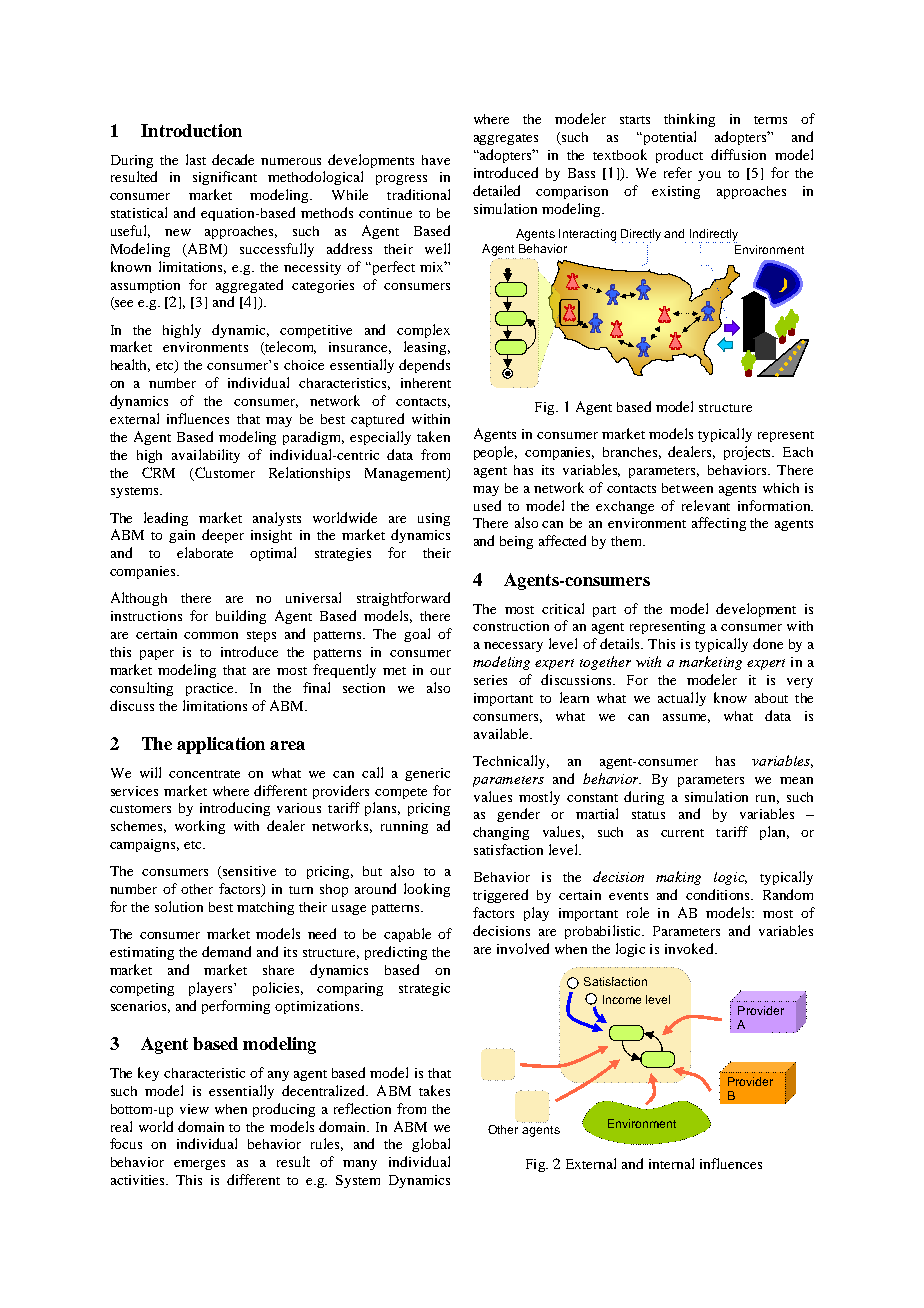 The height and width of the screenshot is (1308, 924). Describe the element at coordinates (426, 383) in the screenshot. I see `inherent` at that location.
